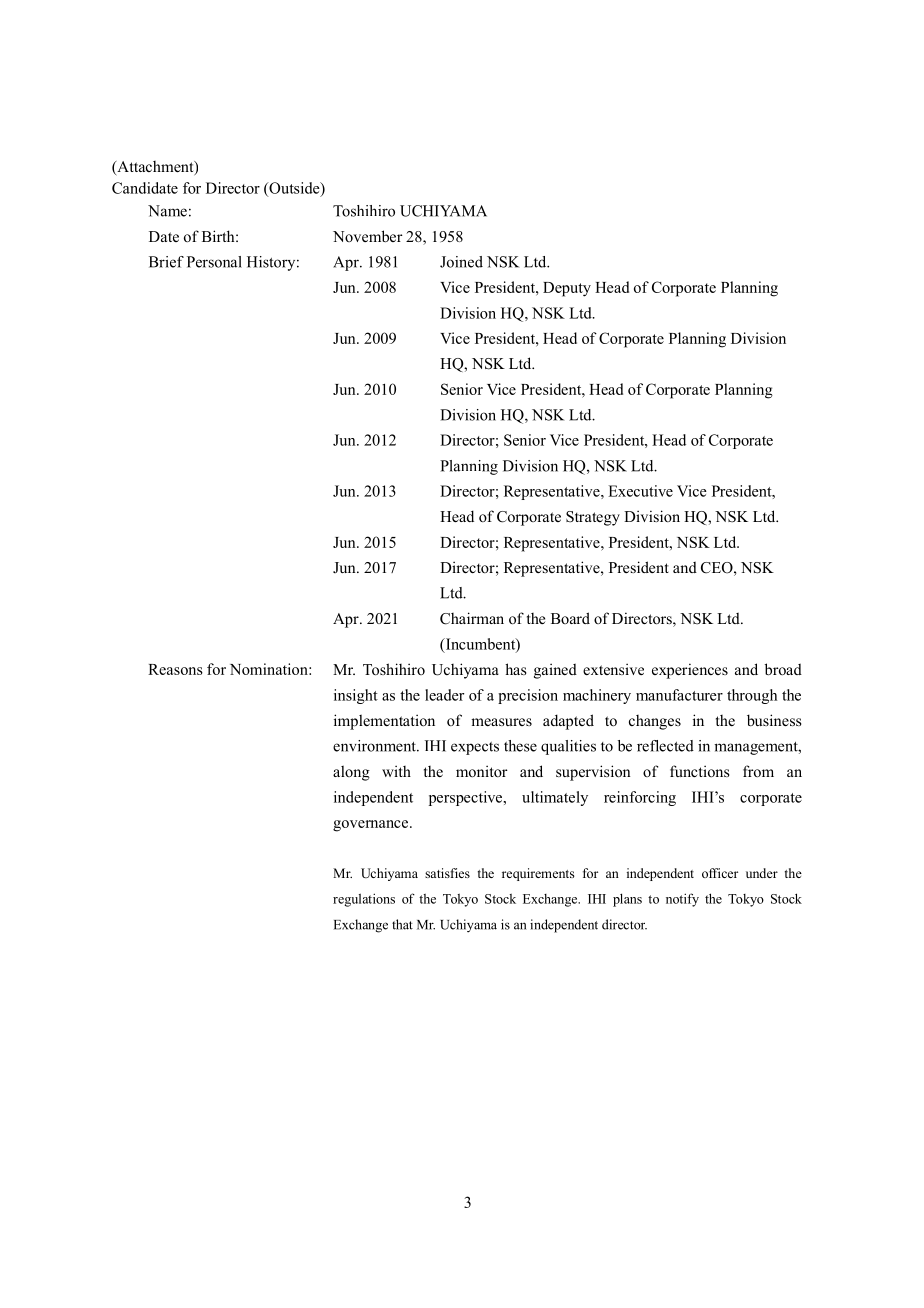  I want to click on Chairman, so click(472, 618).
